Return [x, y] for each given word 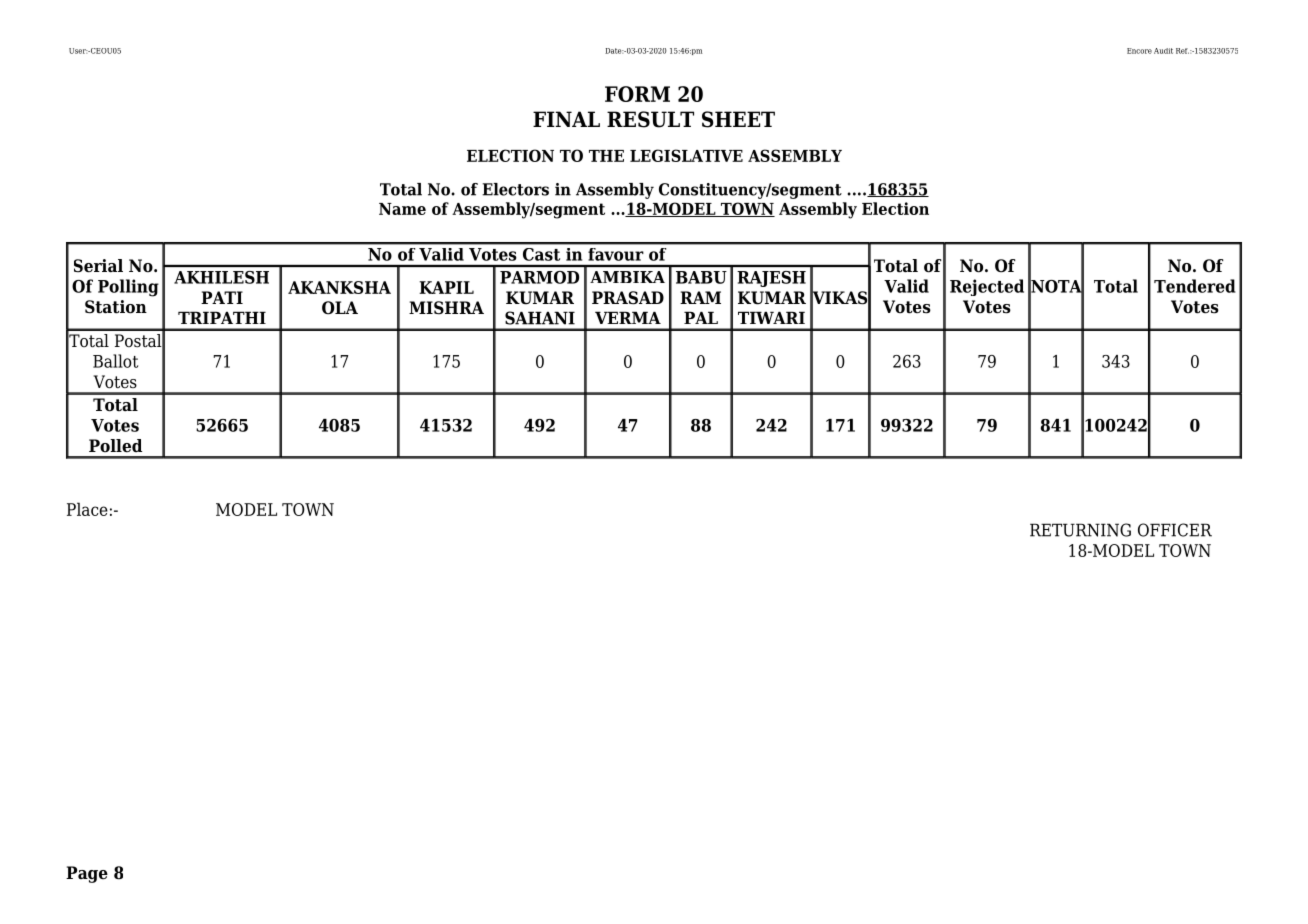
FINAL [566, 119]
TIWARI [771, 317]
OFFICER [1175, 530]
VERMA [628, 317]
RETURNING [1080, 530]
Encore [1139, 51]
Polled [115, 446]
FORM [637, 94]
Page [87, 874]
